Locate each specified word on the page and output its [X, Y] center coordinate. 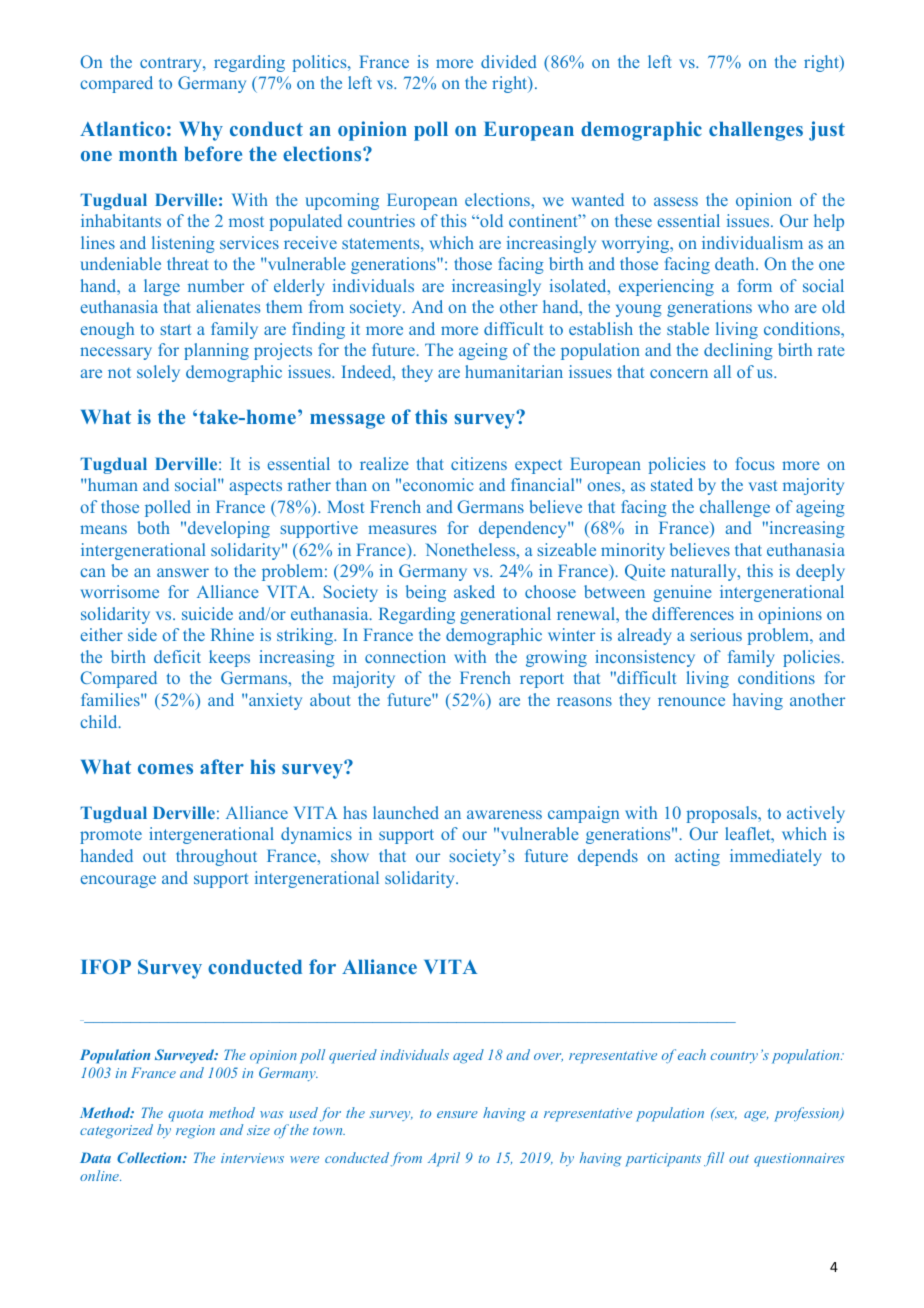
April [444, 1159]
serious [716, 634]
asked [474, 591]
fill [714, 1159]
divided [509, 61]
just [827, 131]
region [195, 1132]
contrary [172, 64]
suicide [207, 613]
